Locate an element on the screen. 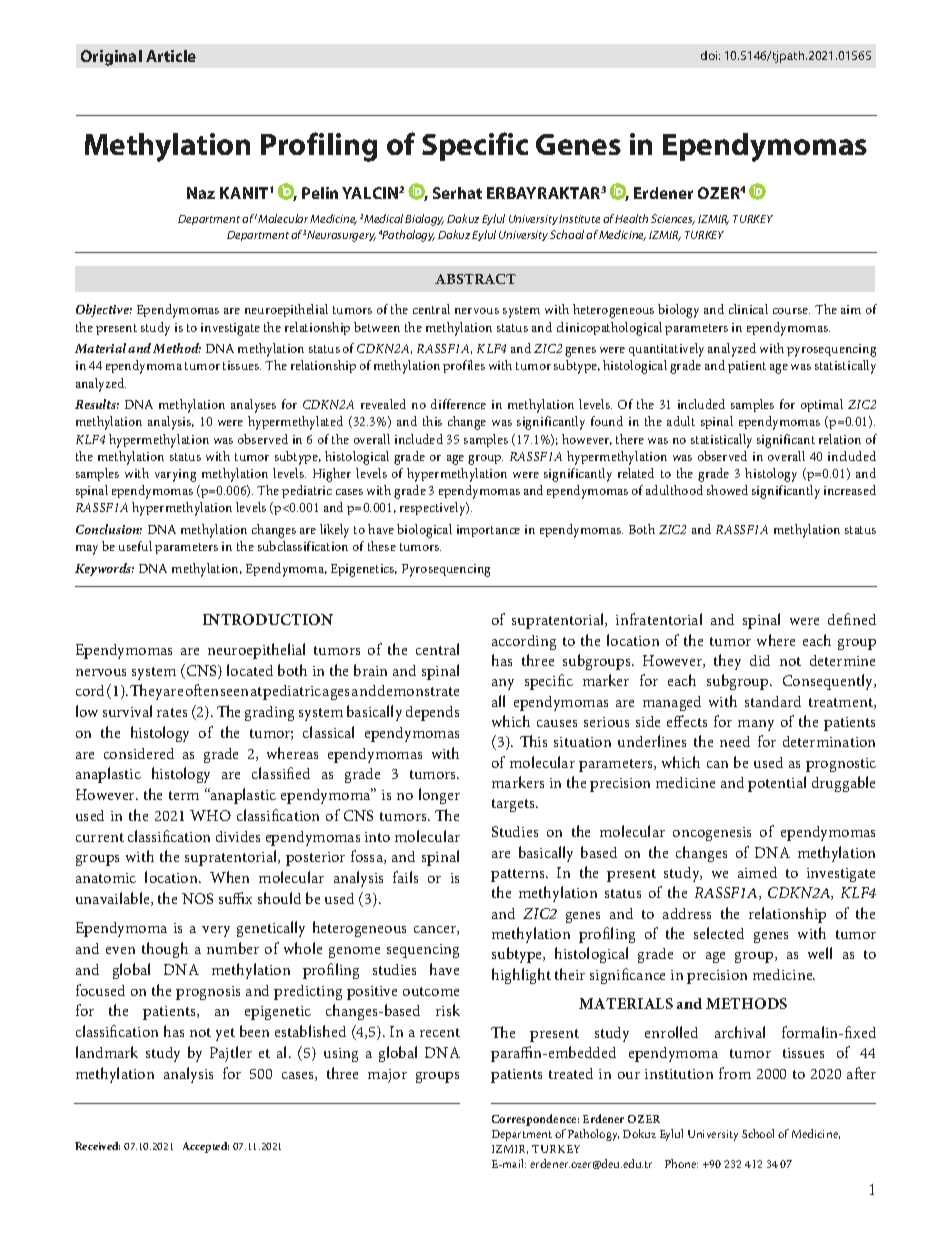  from is located at coordinates (735, 1073).
